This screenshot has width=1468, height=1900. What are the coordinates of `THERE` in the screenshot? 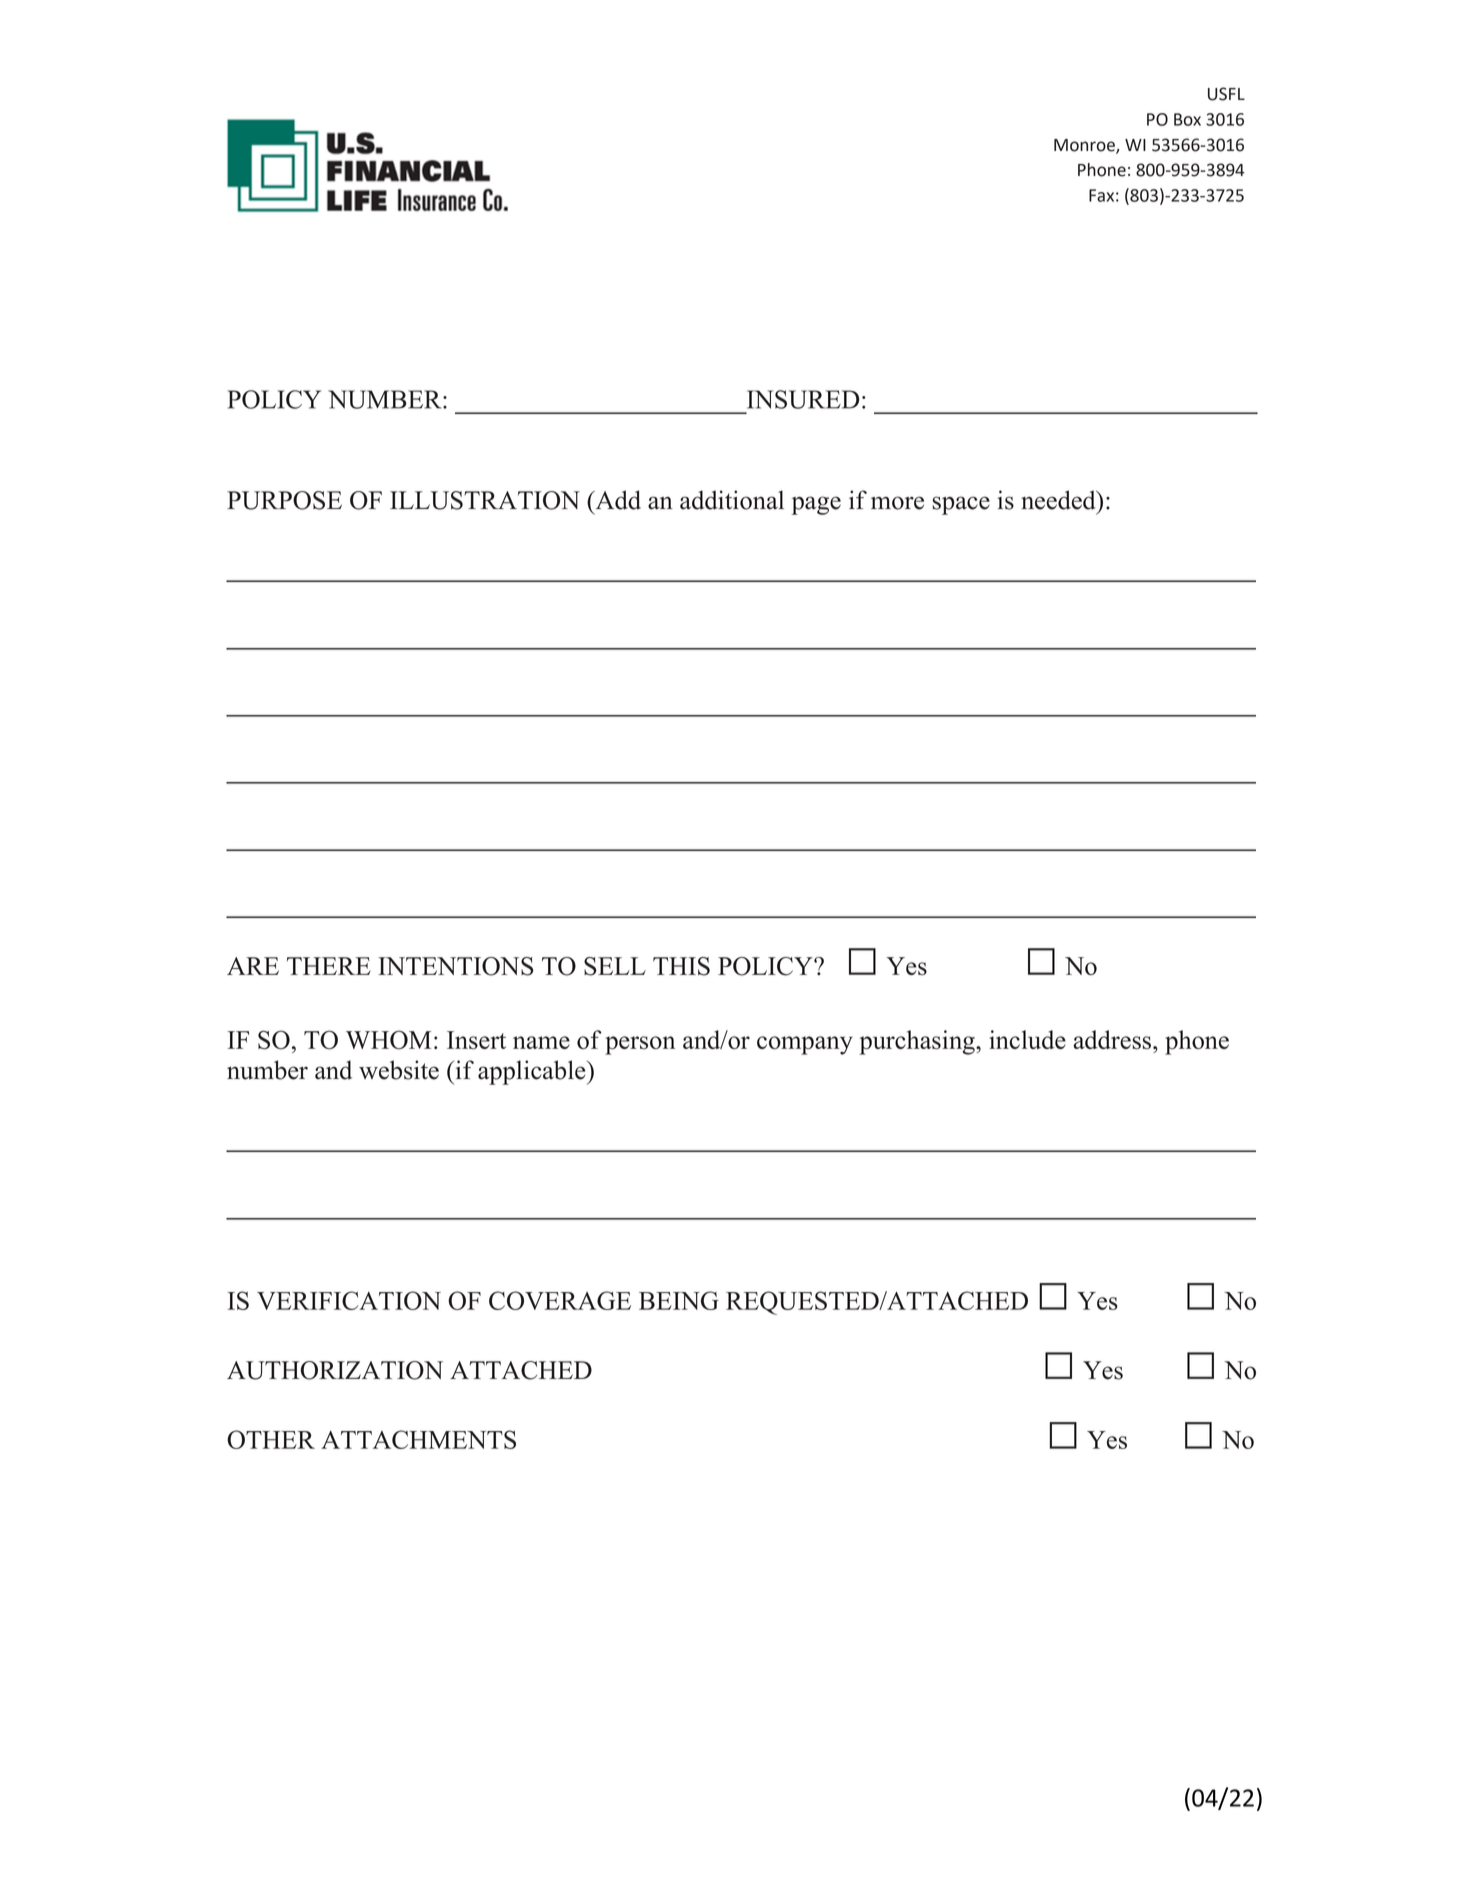 It's located at (329, 966).
